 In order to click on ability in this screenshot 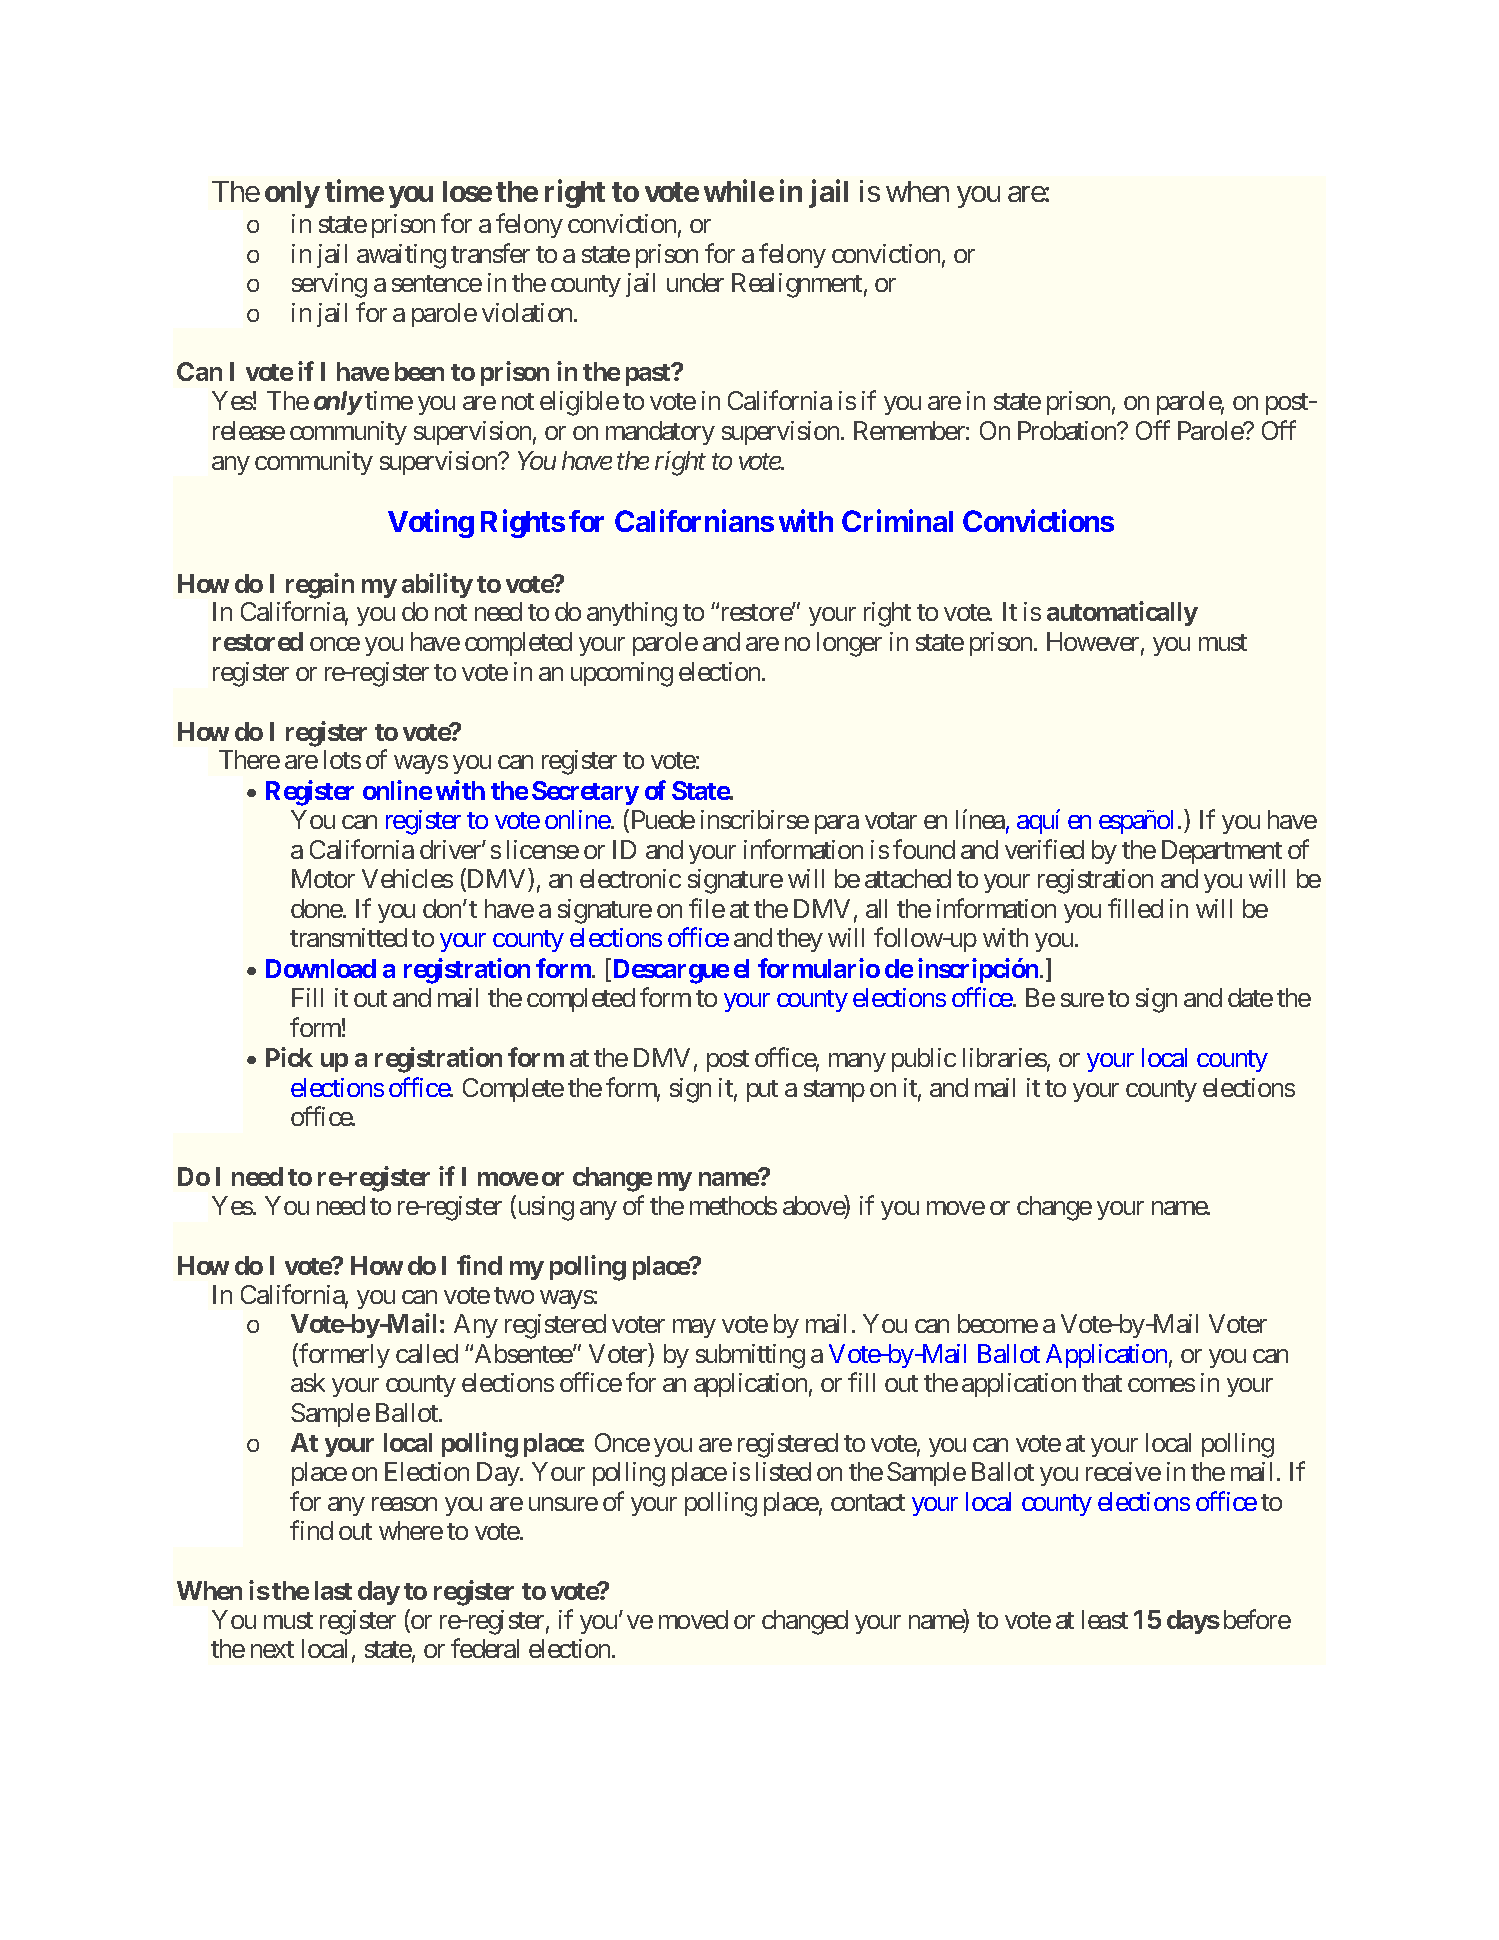, I will do `click(437, 585)`.
